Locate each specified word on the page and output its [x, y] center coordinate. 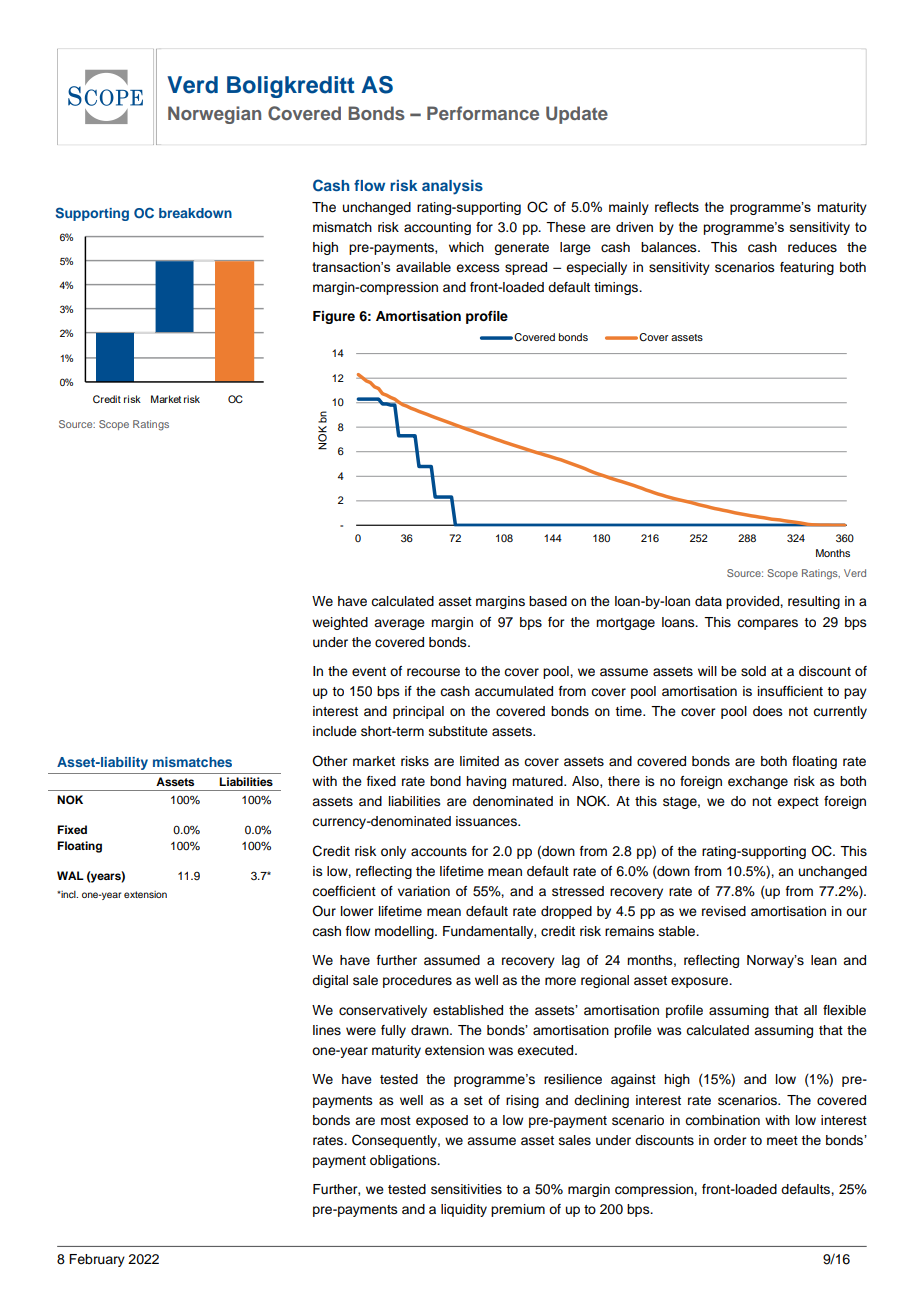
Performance [483, 113]
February [97, 1260]
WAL [70, 875]
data [708, 601]
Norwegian [214, 115]
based [548, 601]
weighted [340, 623]
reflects [677, 206]
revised [724, 911]
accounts [439, 852]
